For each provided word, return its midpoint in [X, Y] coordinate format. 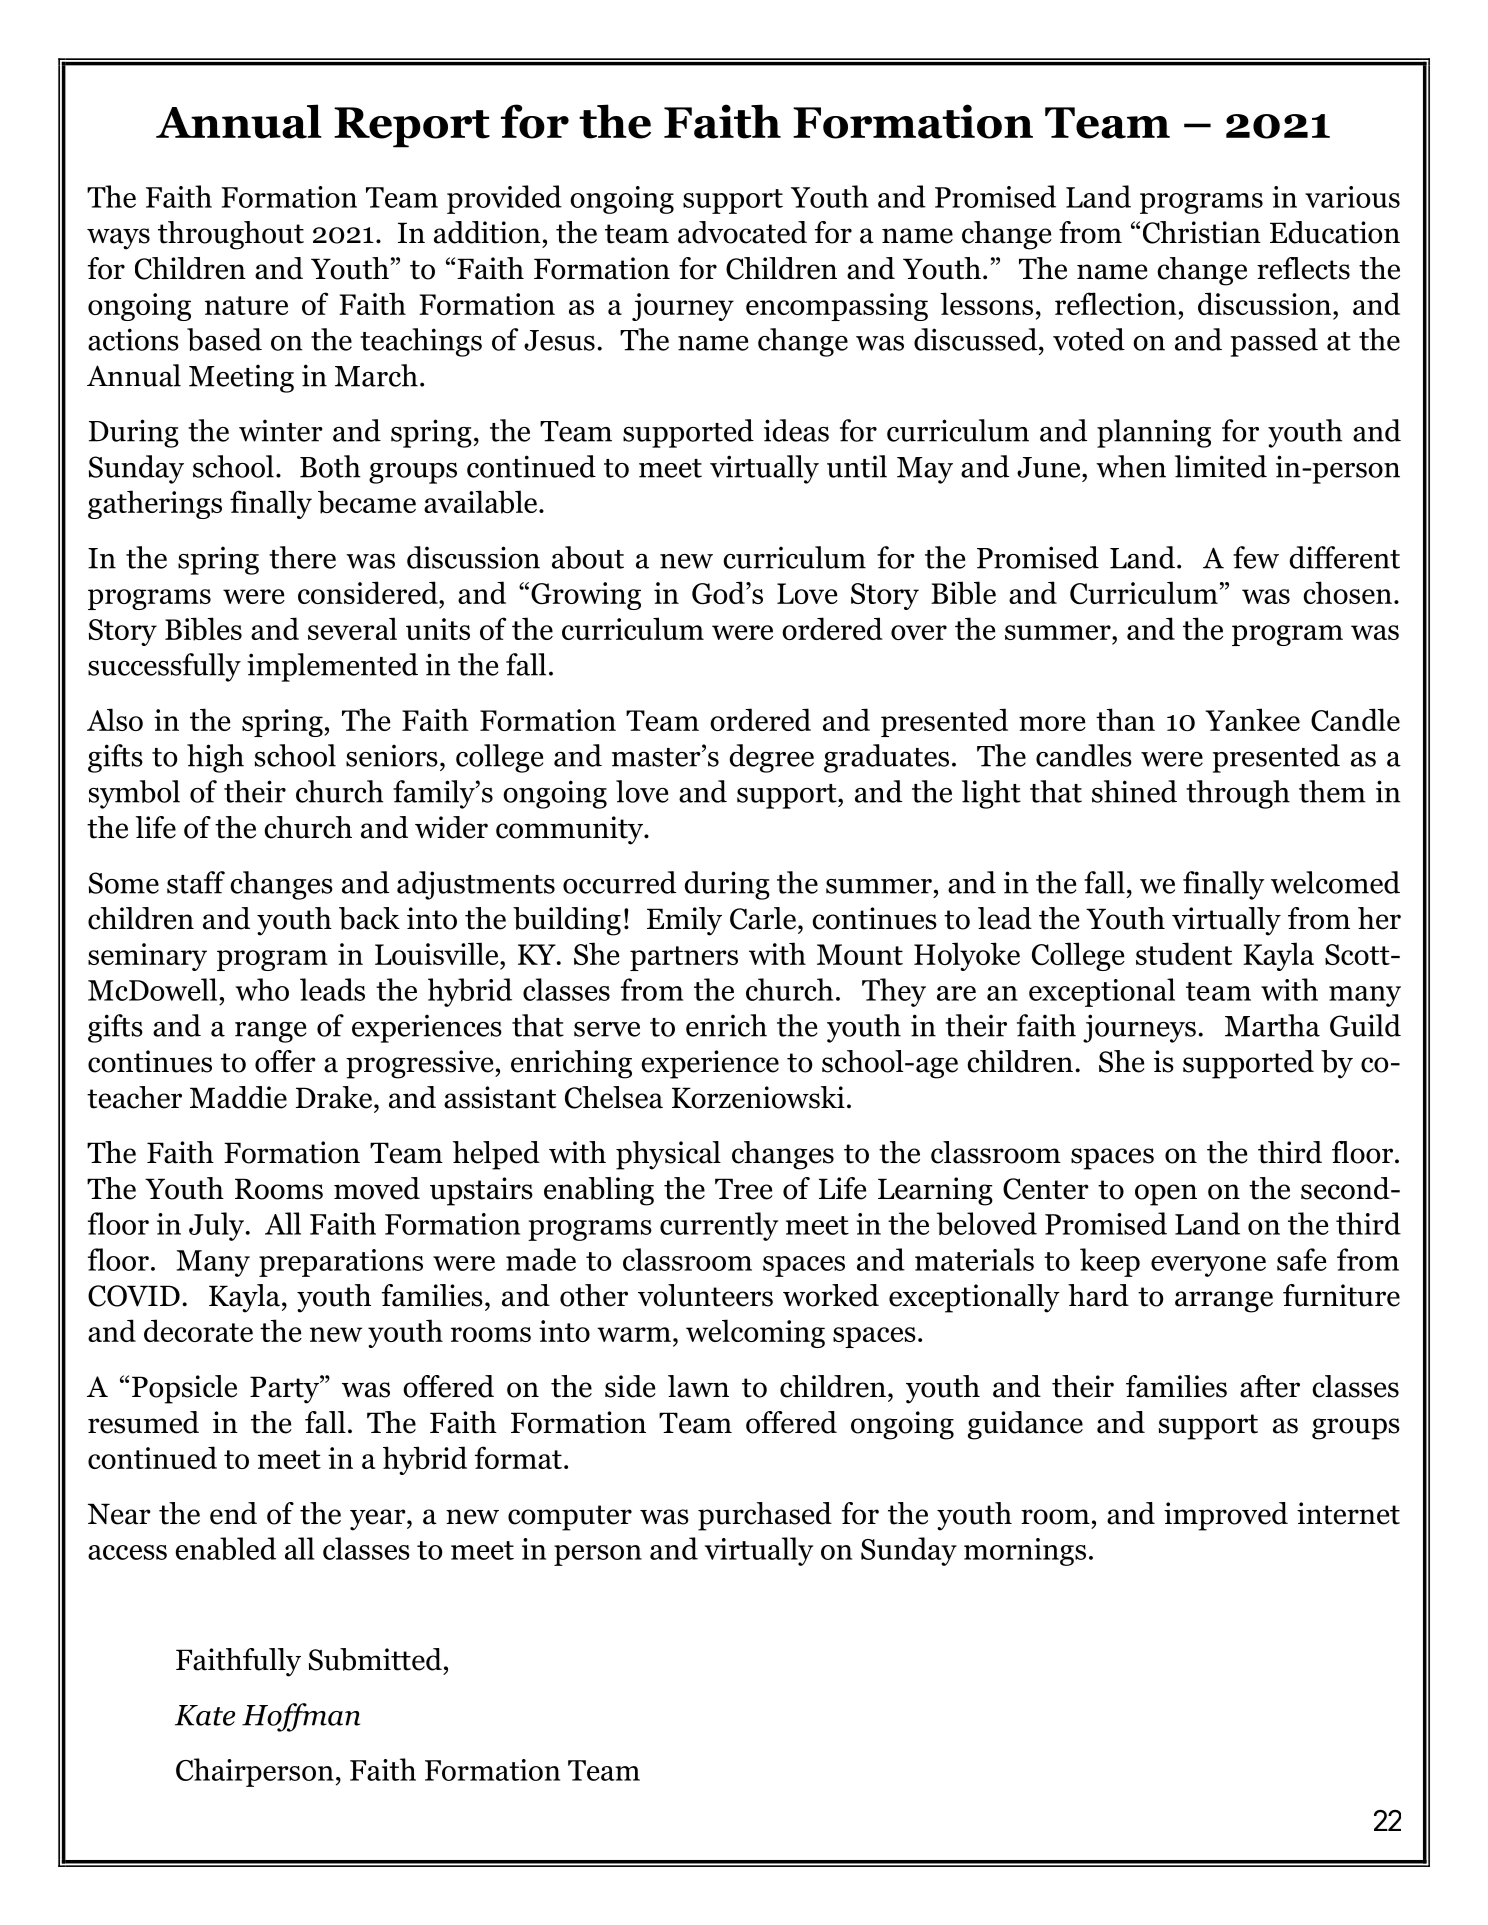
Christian [1202, 232]
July [218, 1226]
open [1166, 1195]
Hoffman [301, 1717]
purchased [765, 1516]
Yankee [1252, 719]
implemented [332, 667]
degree [771, 758]
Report [412, 127]
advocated [742, 232]
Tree [744, 1189]
